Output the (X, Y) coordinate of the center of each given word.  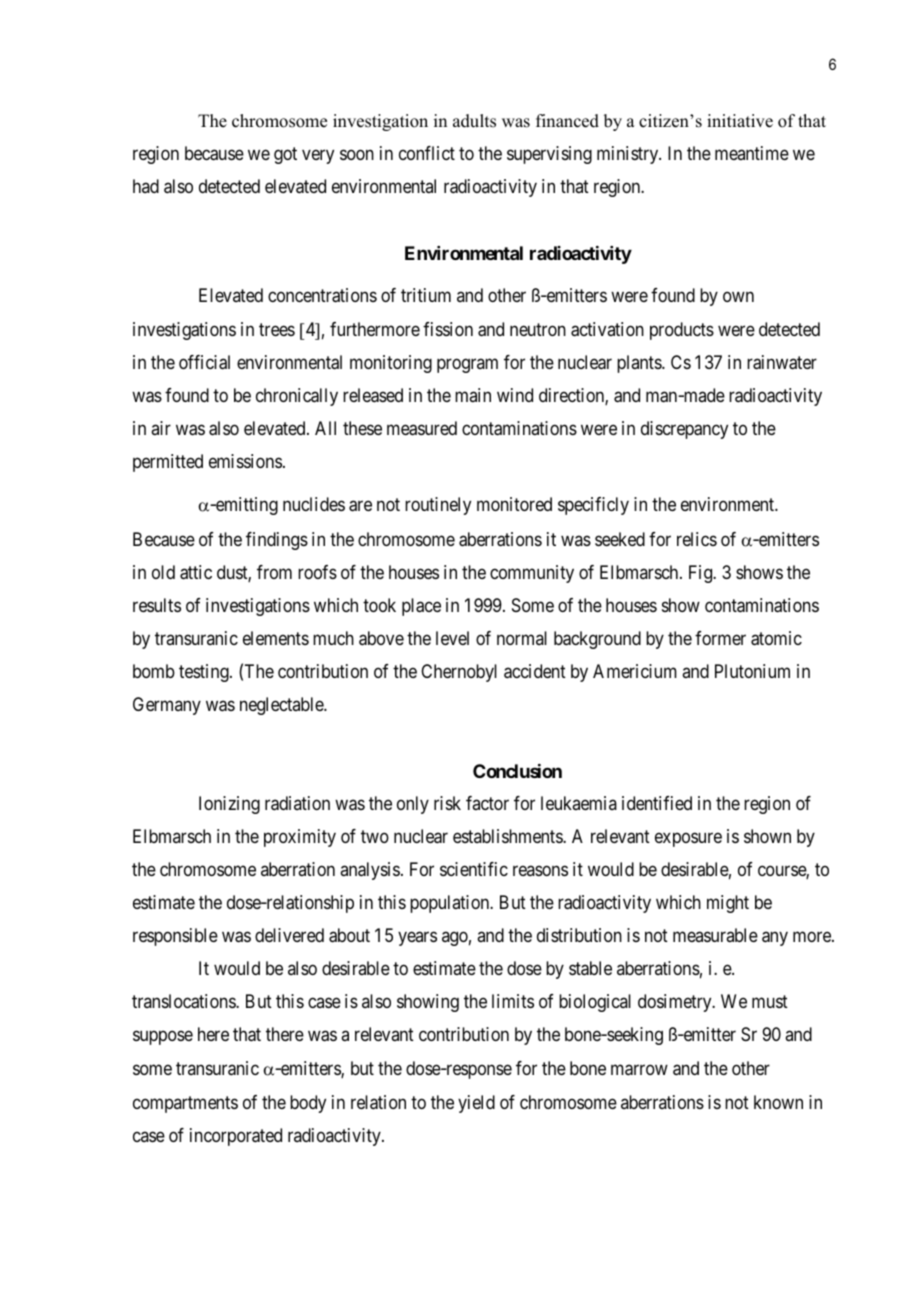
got (285, 155)
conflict (427, 153)
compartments (185, 1104)
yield (476, 1104)
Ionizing (229, 805)
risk (447, 803)
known (778, 1102)
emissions (245, 461)
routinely (438, 506)
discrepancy (684, 430)
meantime (752, 153)
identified (657, 803)
